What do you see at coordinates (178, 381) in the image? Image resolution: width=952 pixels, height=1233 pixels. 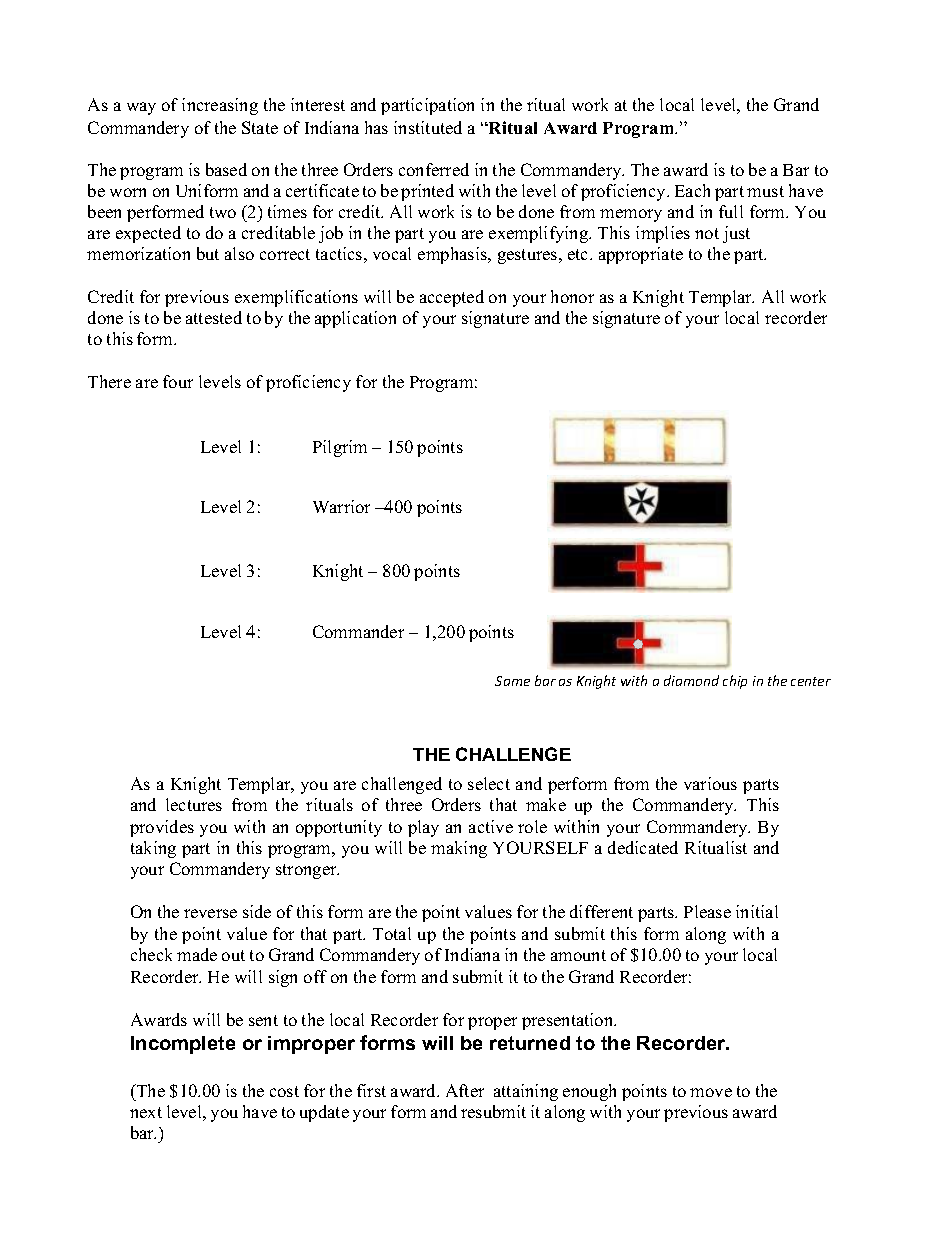 I see `four` at bounding box center [178, 381].
